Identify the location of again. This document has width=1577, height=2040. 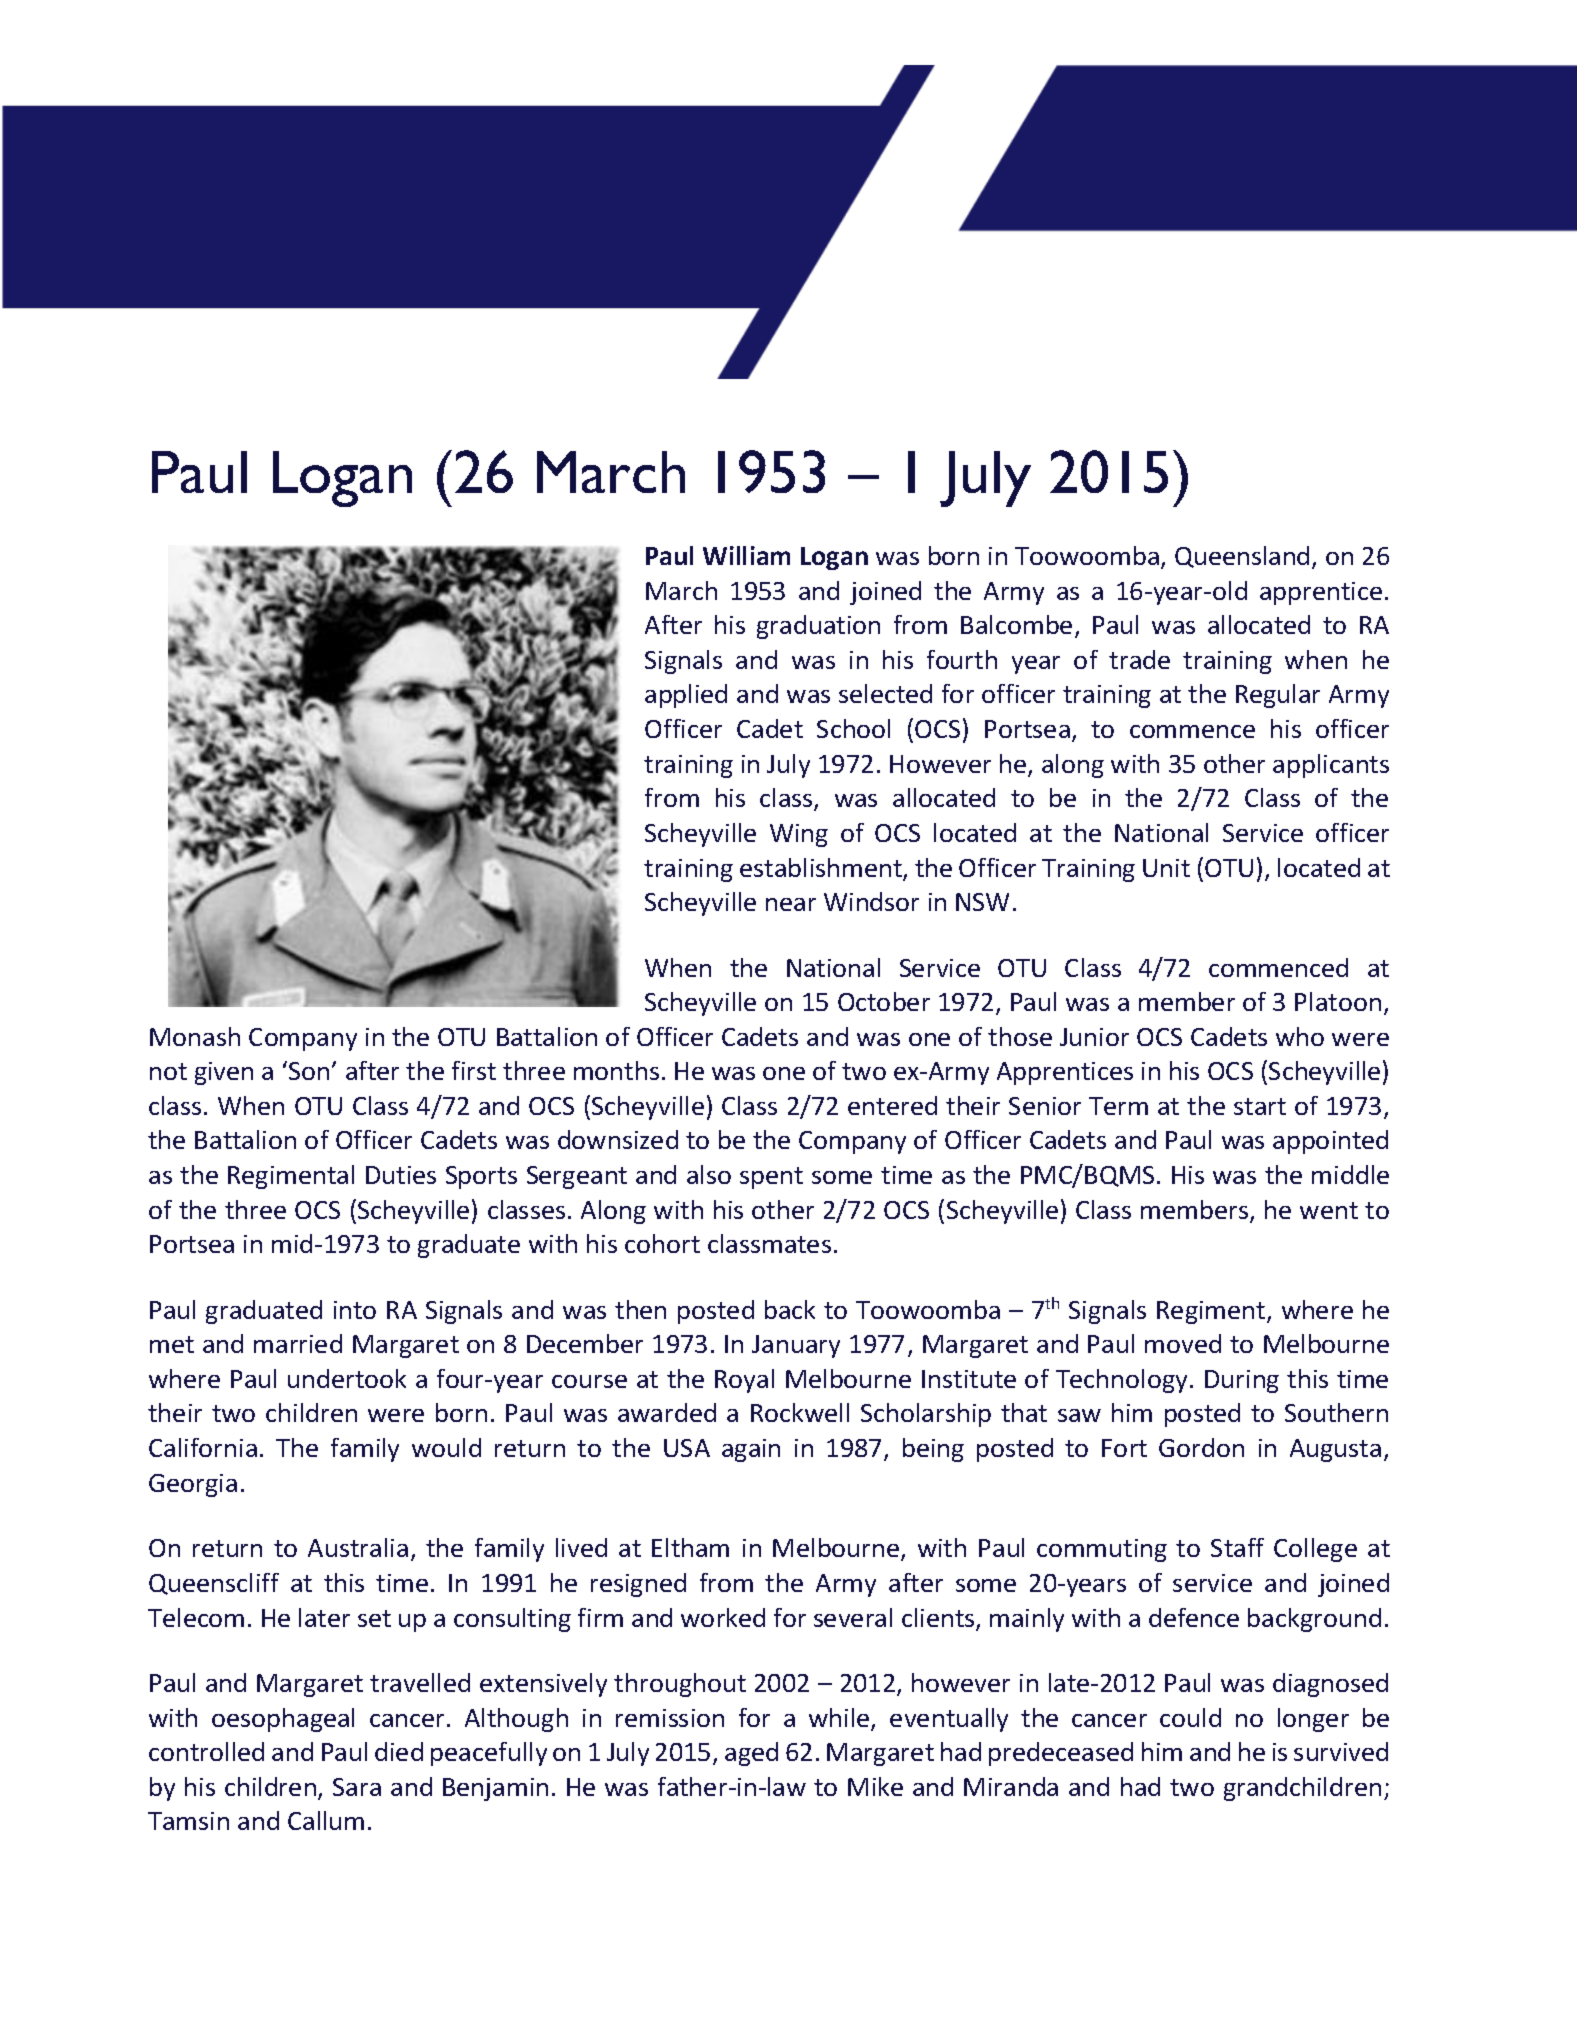
(751, 1450).
